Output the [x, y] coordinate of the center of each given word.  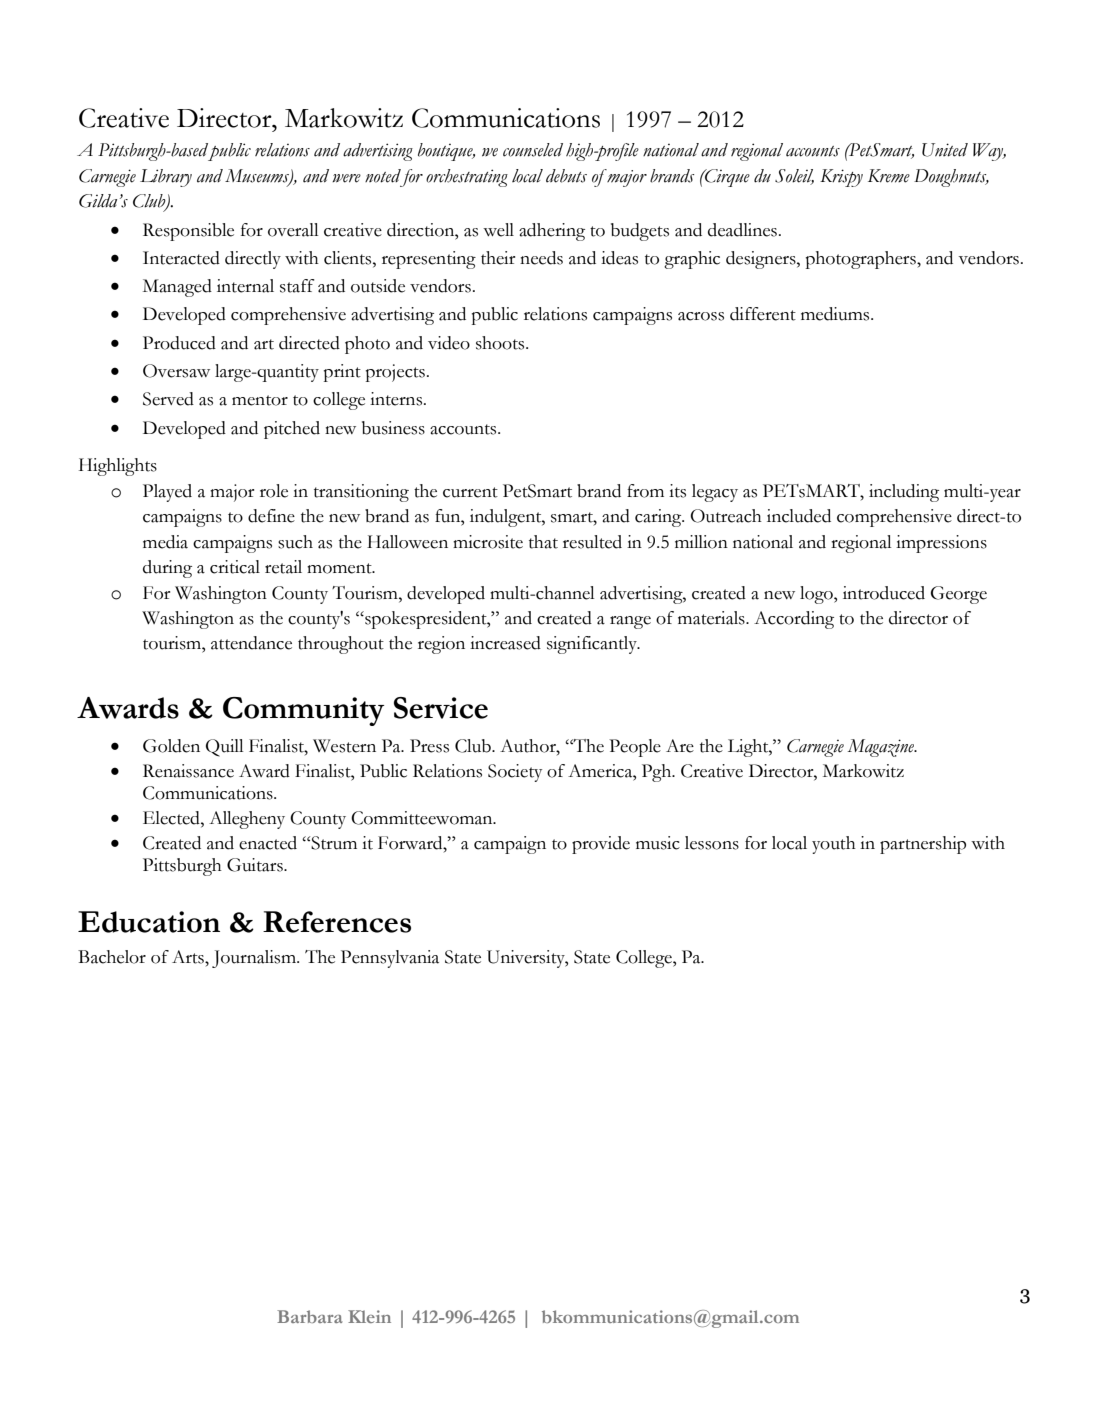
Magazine [882, 748]
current [470, 492]
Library [166, 178]
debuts [566, 176]
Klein [369, 1316]
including [904, 493]
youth [834, 845]
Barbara [310, 1316]
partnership [923, 845]
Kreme [889, 176]
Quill [225, 748]
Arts [189, 957]
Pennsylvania [390, 959]
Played [167, 493]
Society [515, 773]
